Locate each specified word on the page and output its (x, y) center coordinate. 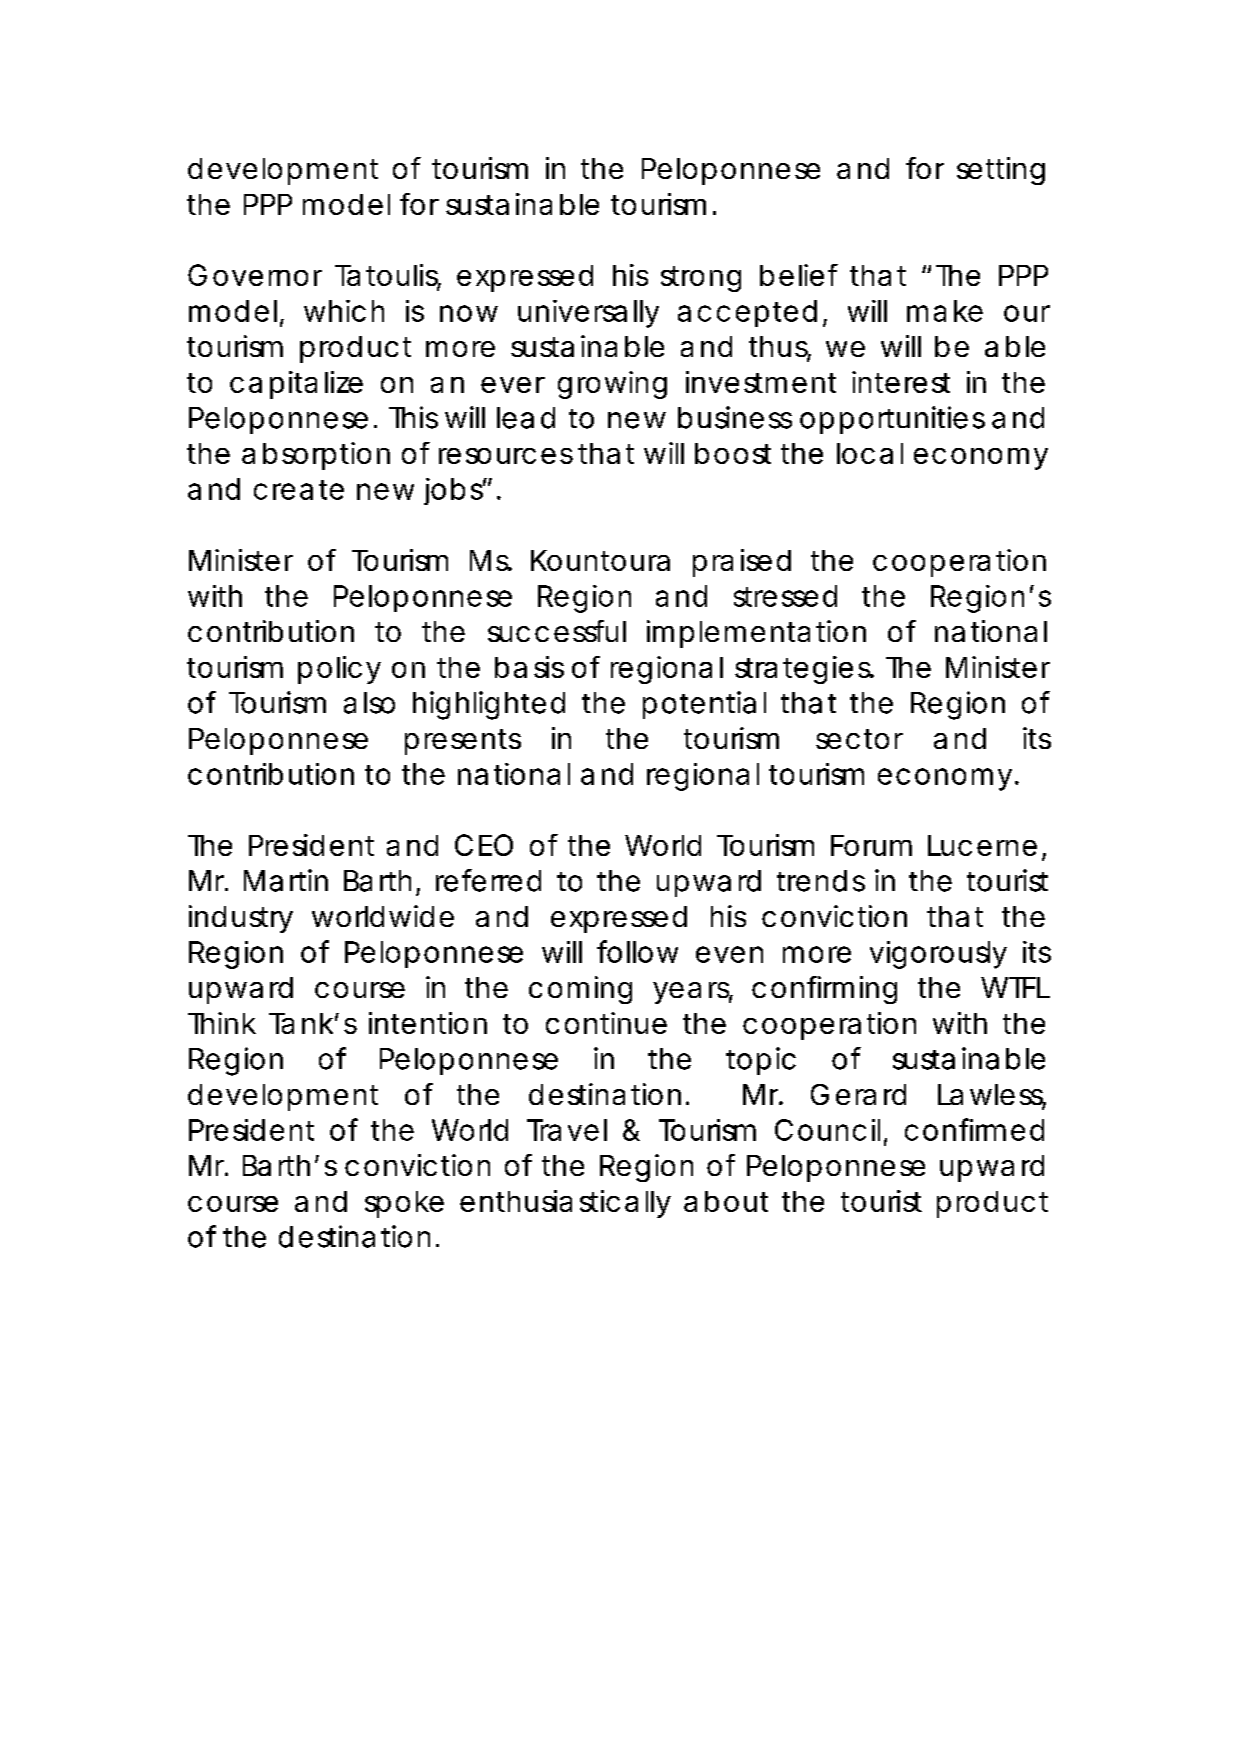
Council (827, 1130)
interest (901, 382)
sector (859, 739)
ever (513, 385)
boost (733, 453)
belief (799, 275)
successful (557, 631)
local (870, 453)
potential (704, 705)
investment (761, 382)
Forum (869, 845)
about (726, 1201)
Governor (255, 275)
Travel (567, 1130)
